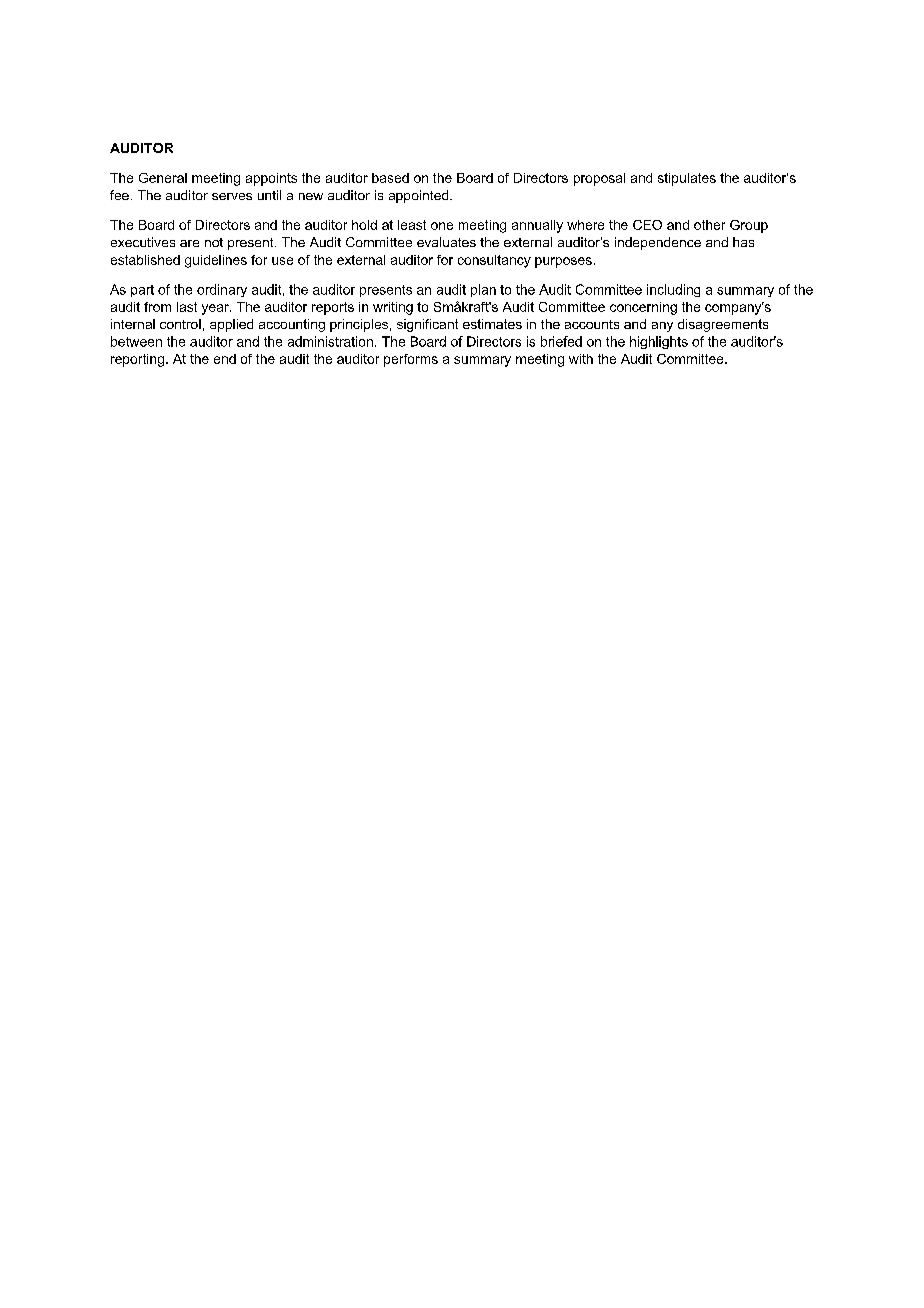  I want to click on CEO, so click(647, 225).
